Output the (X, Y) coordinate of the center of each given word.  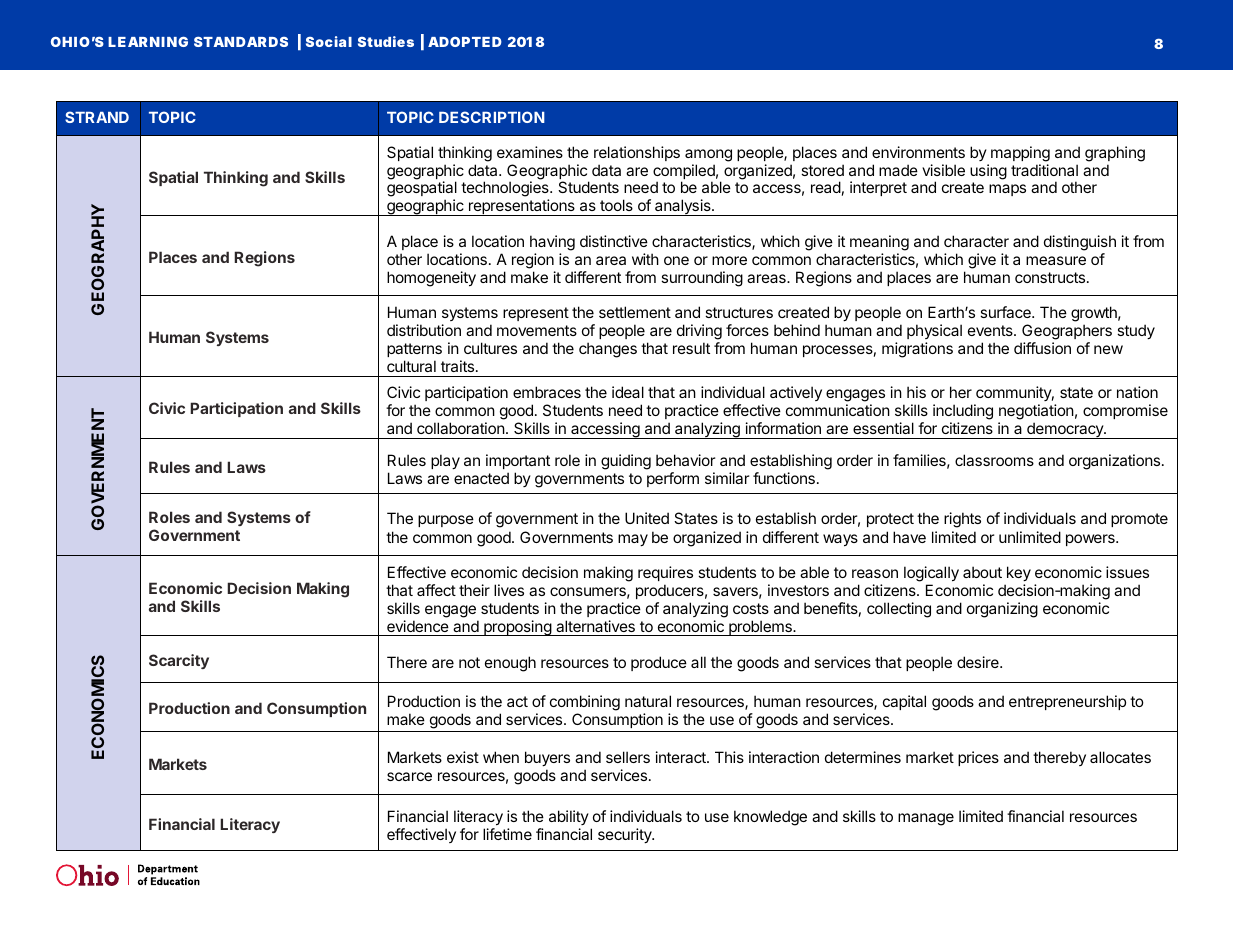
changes (608, 350)
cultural (411, 366)
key (1019, 573)
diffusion (1042, 348)
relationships (637, 153)
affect (436, 590)
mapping (1020, 154)
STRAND (97, 117)
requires (665, 573)
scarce (409, 776)
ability (569, 819)
